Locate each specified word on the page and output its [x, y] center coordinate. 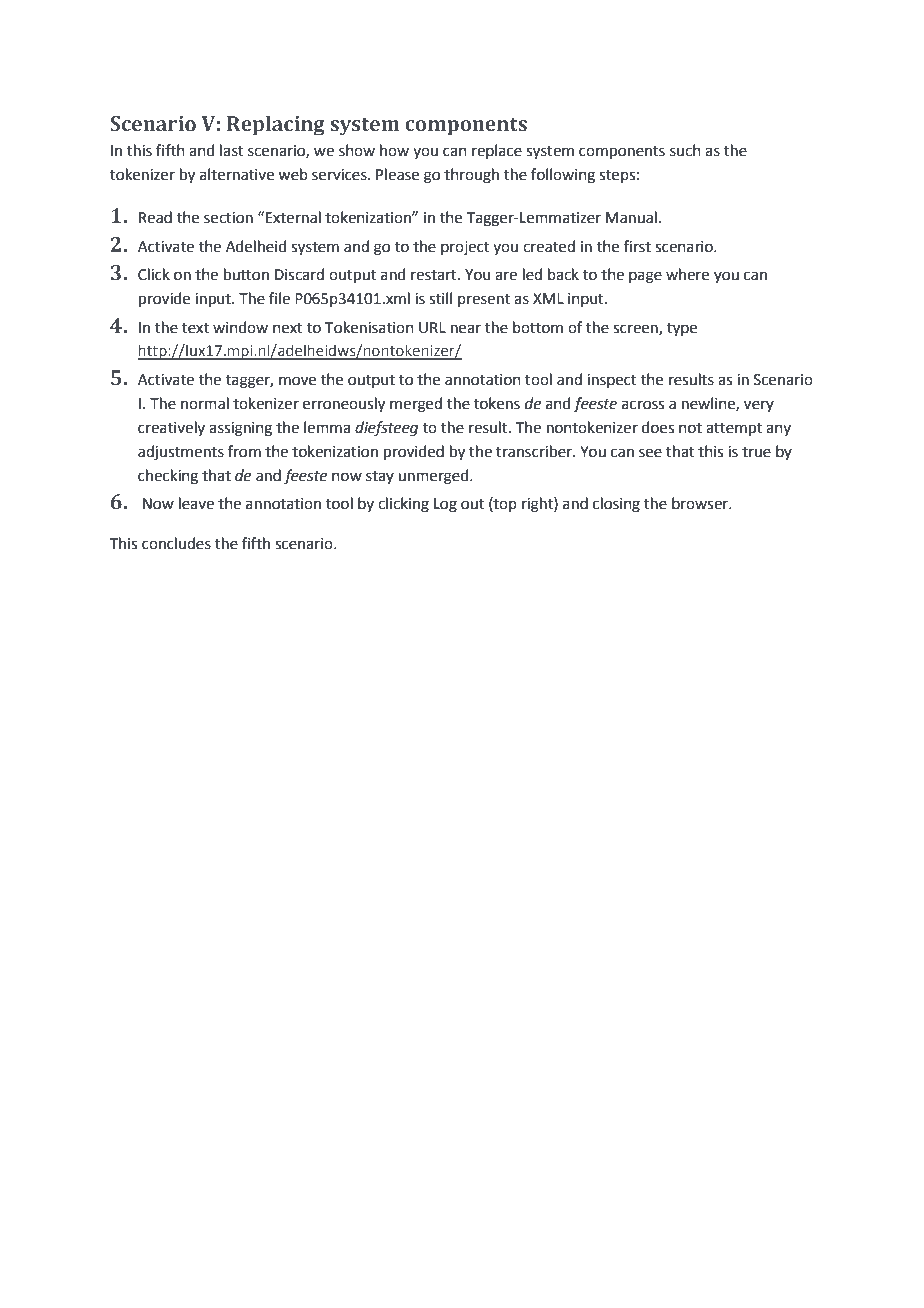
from [244, 451]
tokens [497, 403]
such [685, 150]
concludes [176, 543]
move [297, 381]
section [228, 218]
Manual [631, 217]
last [232, 150]
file [279, 298]
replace [497, 151]
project [465, 248]
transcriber [535, 451]
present [484, 300]
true [756, 452]
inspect [612, 381]
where [687, 274]
